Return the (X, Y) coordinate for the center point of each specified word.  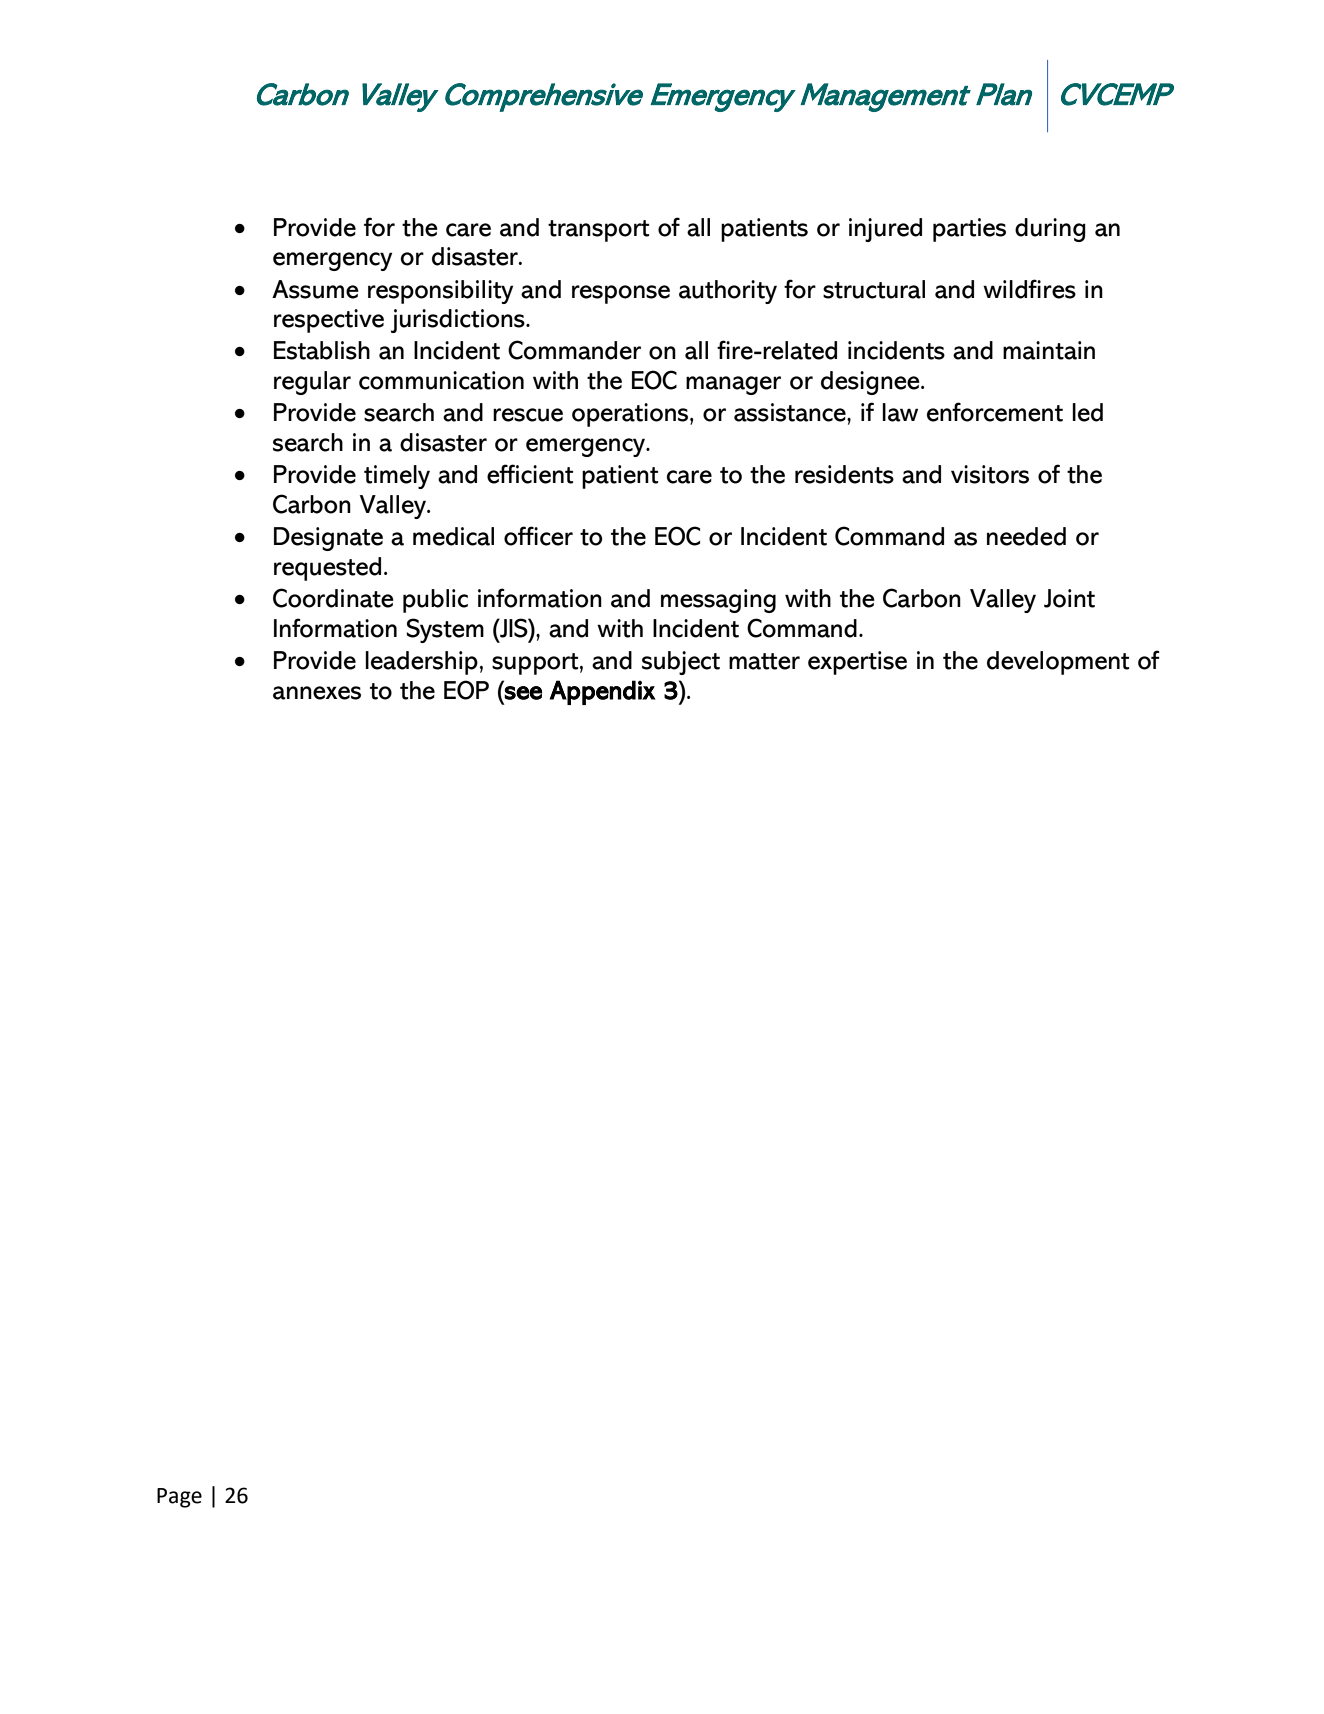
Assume (315, 289)
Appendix (603, 692)
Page (179, 1498)
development (1058, 663)
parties (969, 230)
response (621, 294)
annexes (317, 693)
